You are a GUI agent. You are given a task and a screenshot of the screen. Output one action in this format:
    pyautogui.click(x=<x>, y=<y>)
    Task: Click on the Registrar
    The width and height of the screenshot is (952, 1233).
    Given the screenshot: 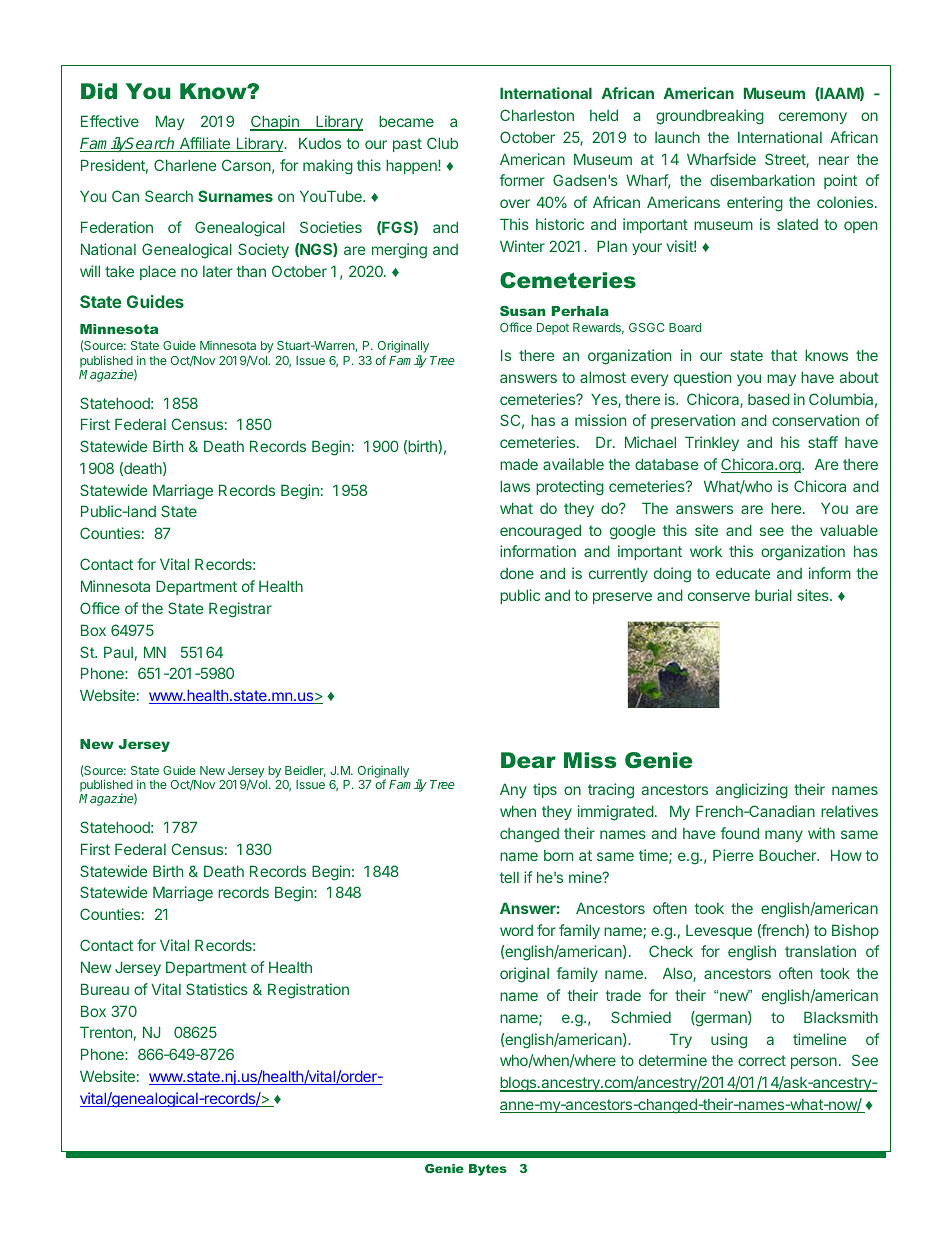 What is the action you would take?
    pyautogui.click(x=240, y=610)
